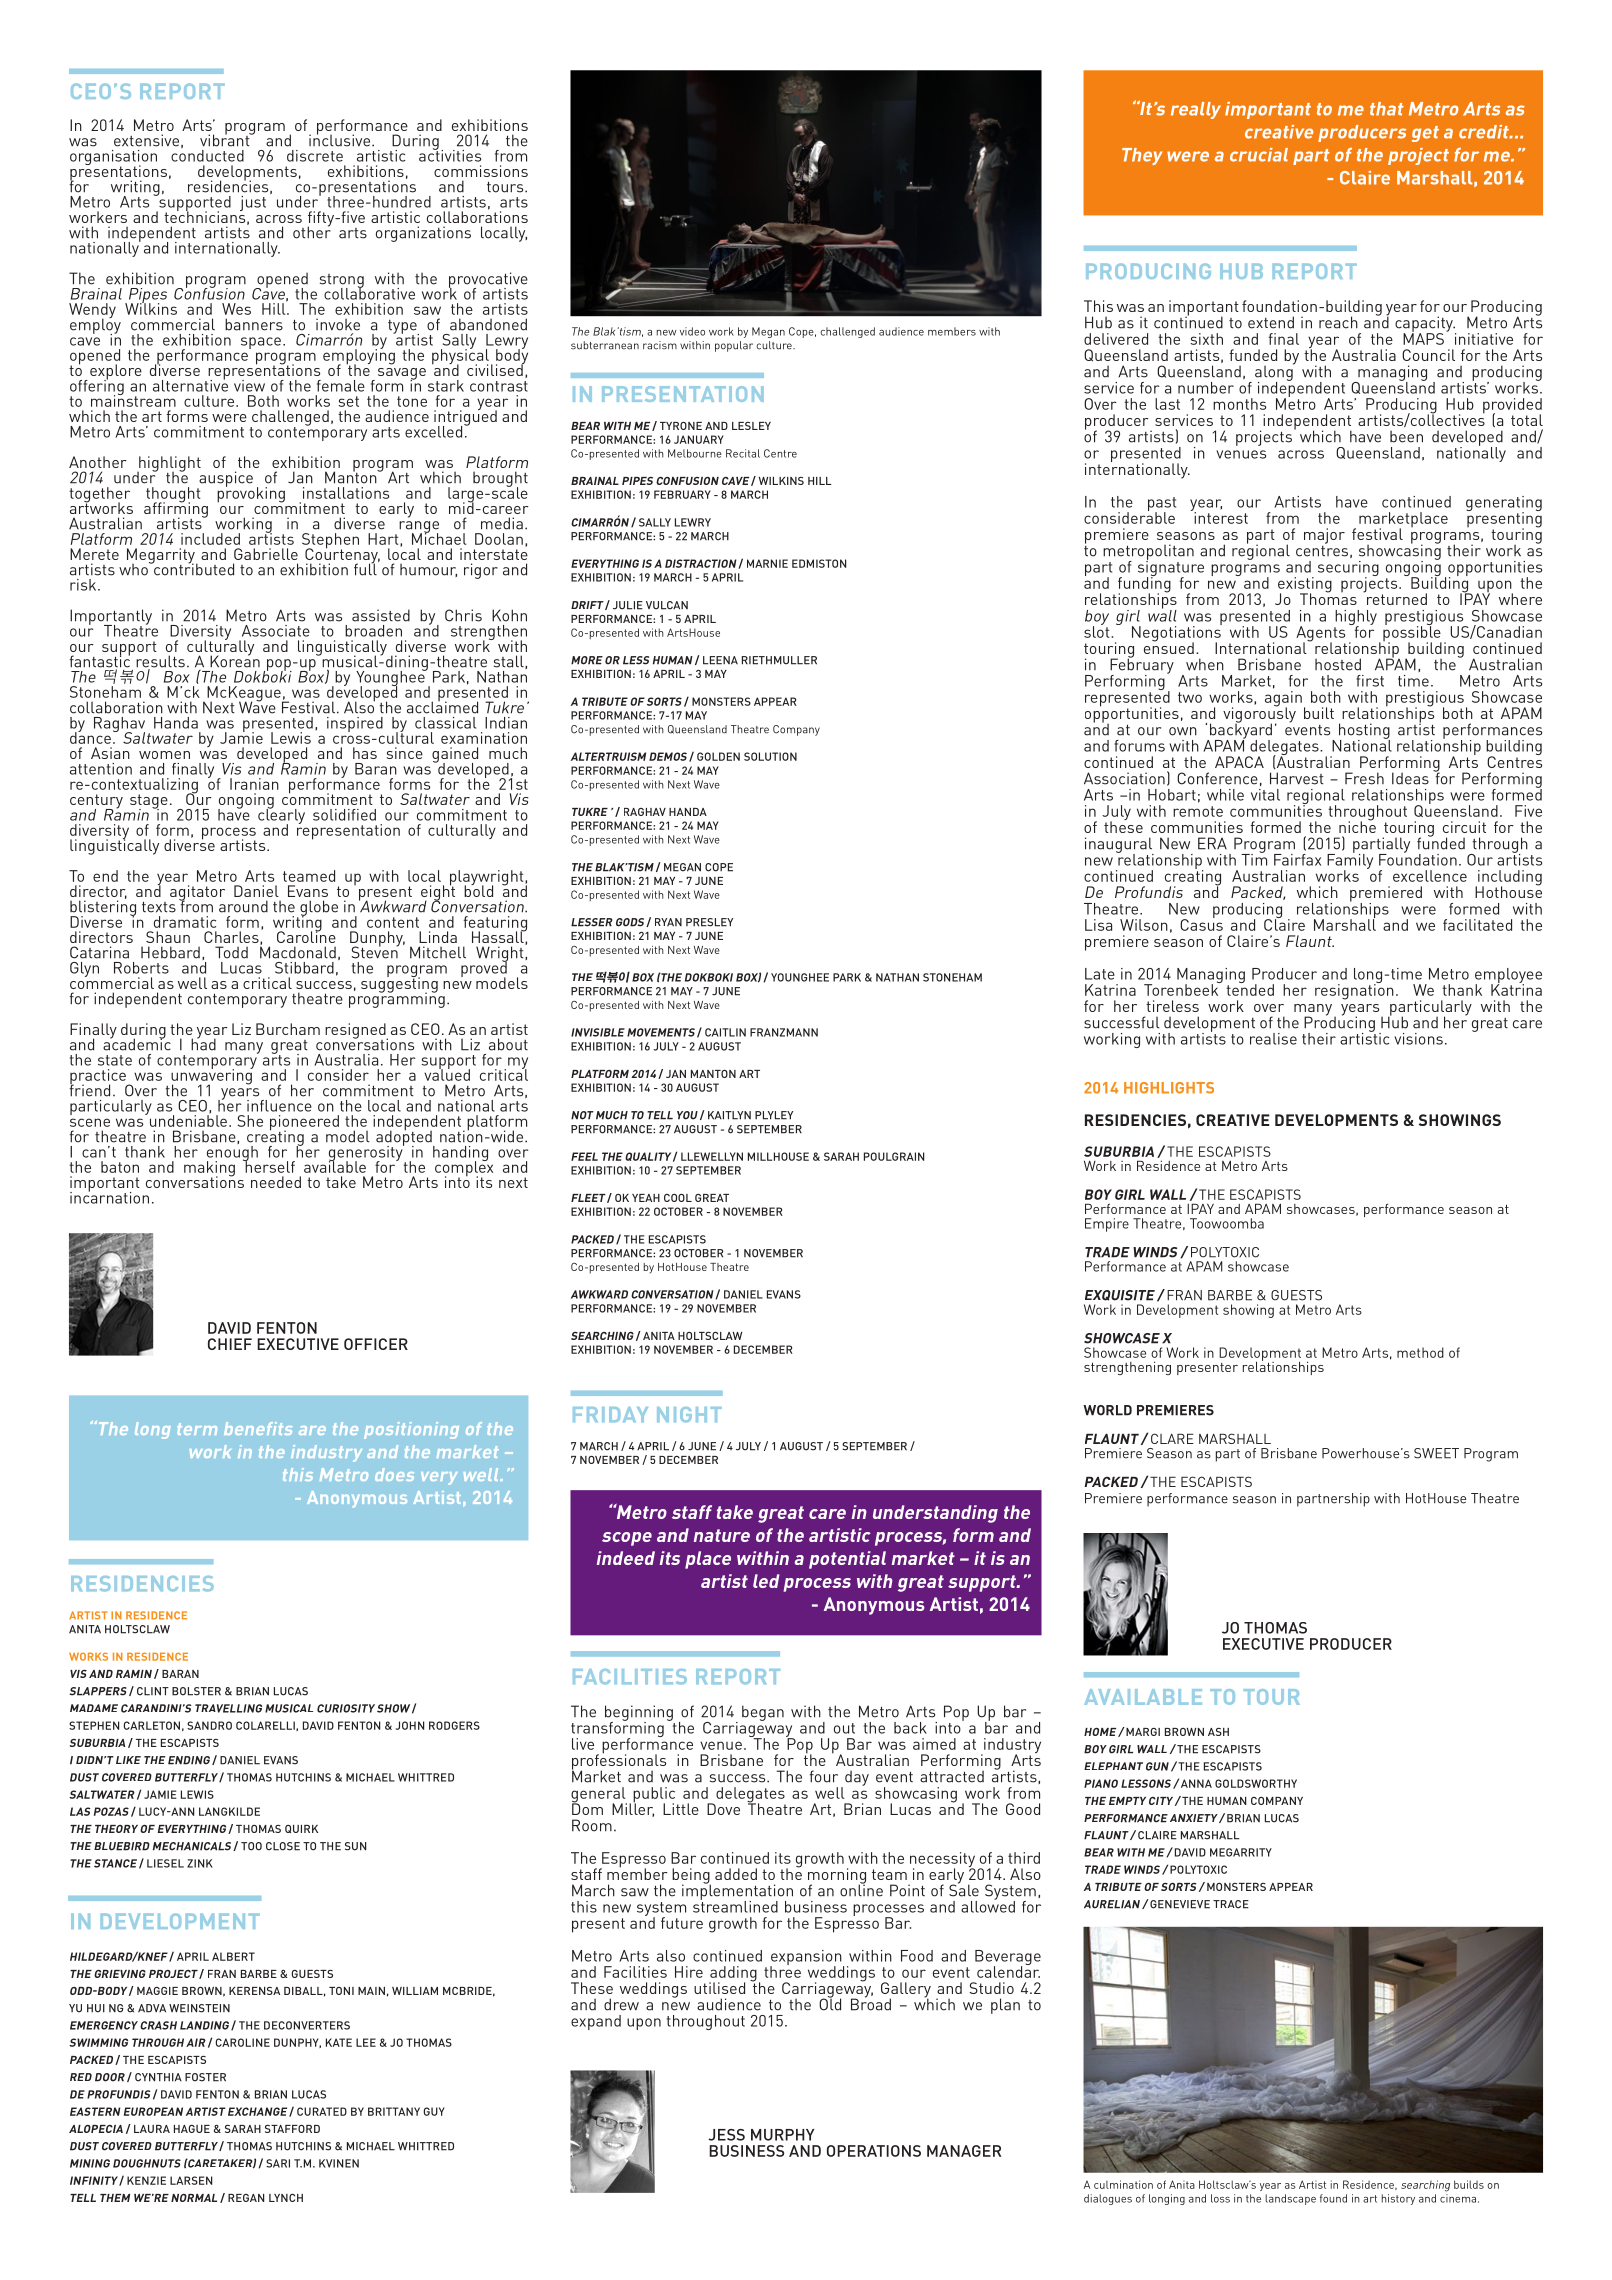  I want to click on LEENA, so click(720, 660).
